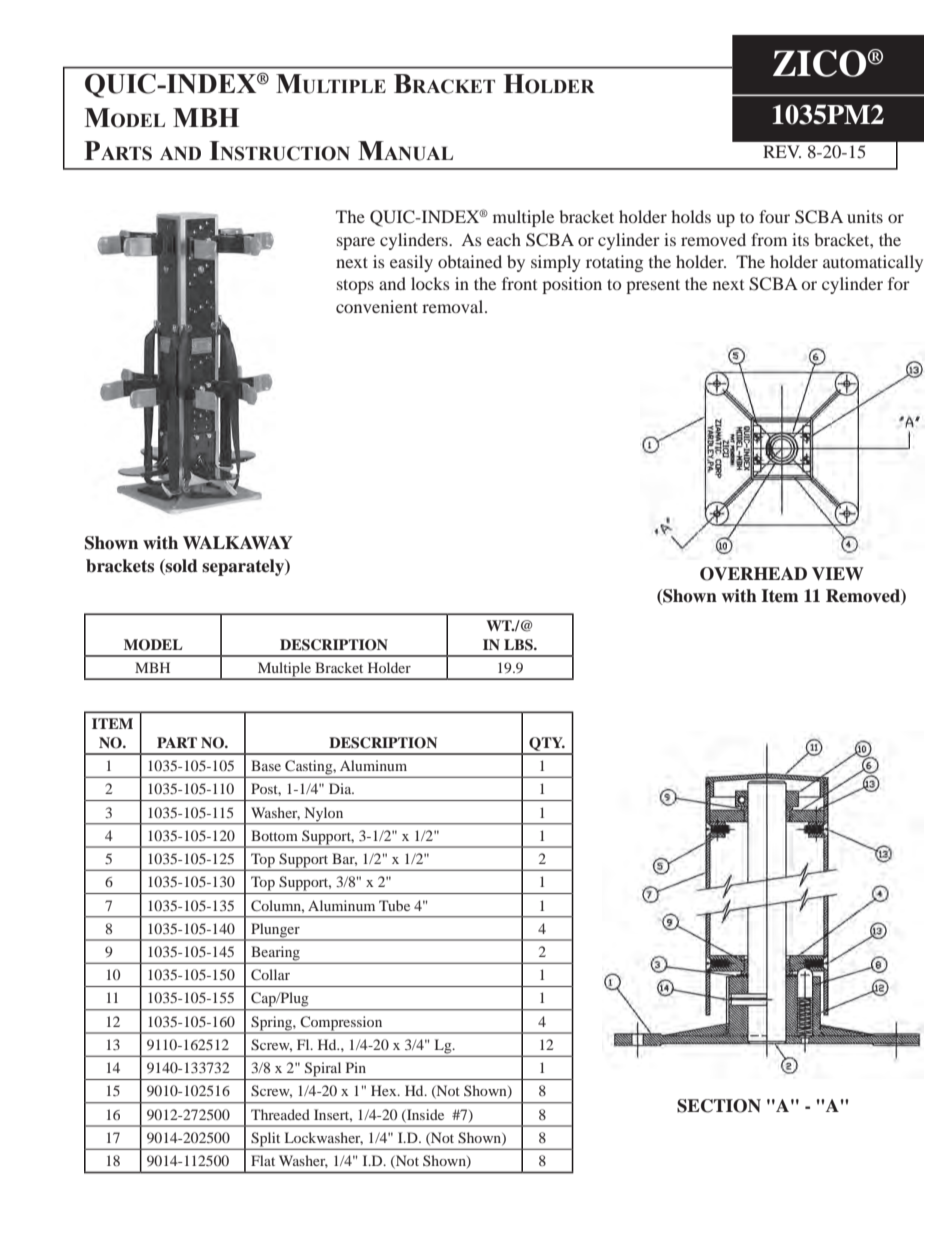  Describe the element at coordinates (385, 1090) in the screenshot. I see `Hex` at that location.
